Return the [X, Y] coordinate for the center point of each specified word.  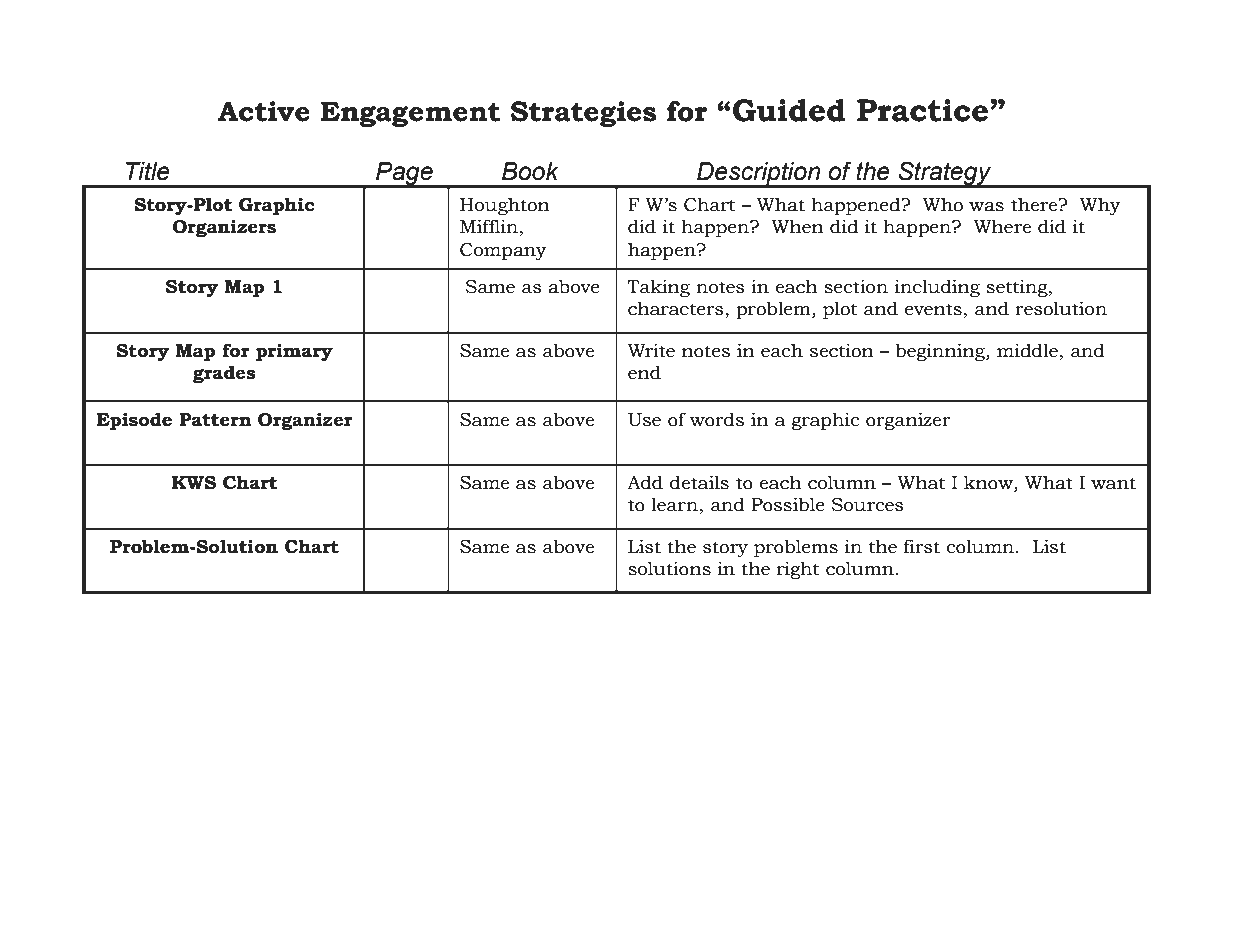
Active [264, 111]
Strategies [584, 114]
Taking [658, 288]
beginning [941, 352]
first [922, 546]
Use [644, 420]
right [798, 570]
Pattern [215, 420]
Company [503, 251]
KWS [194, 483]
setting [1018, 288]
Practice [924, 110]
